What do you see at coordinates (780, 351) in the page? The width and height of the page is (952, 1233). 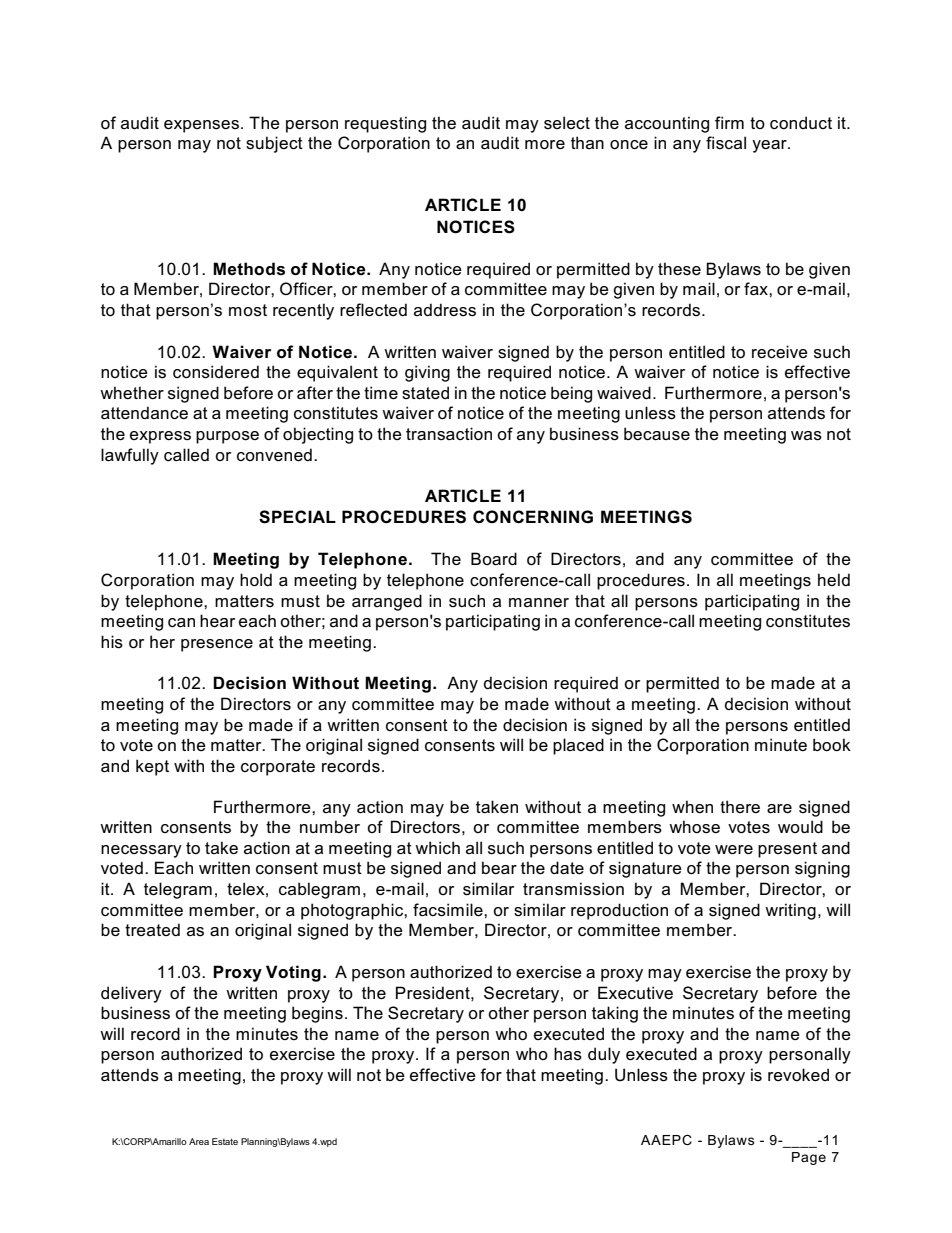 I see `receive` at bounding box center [780, 351].
